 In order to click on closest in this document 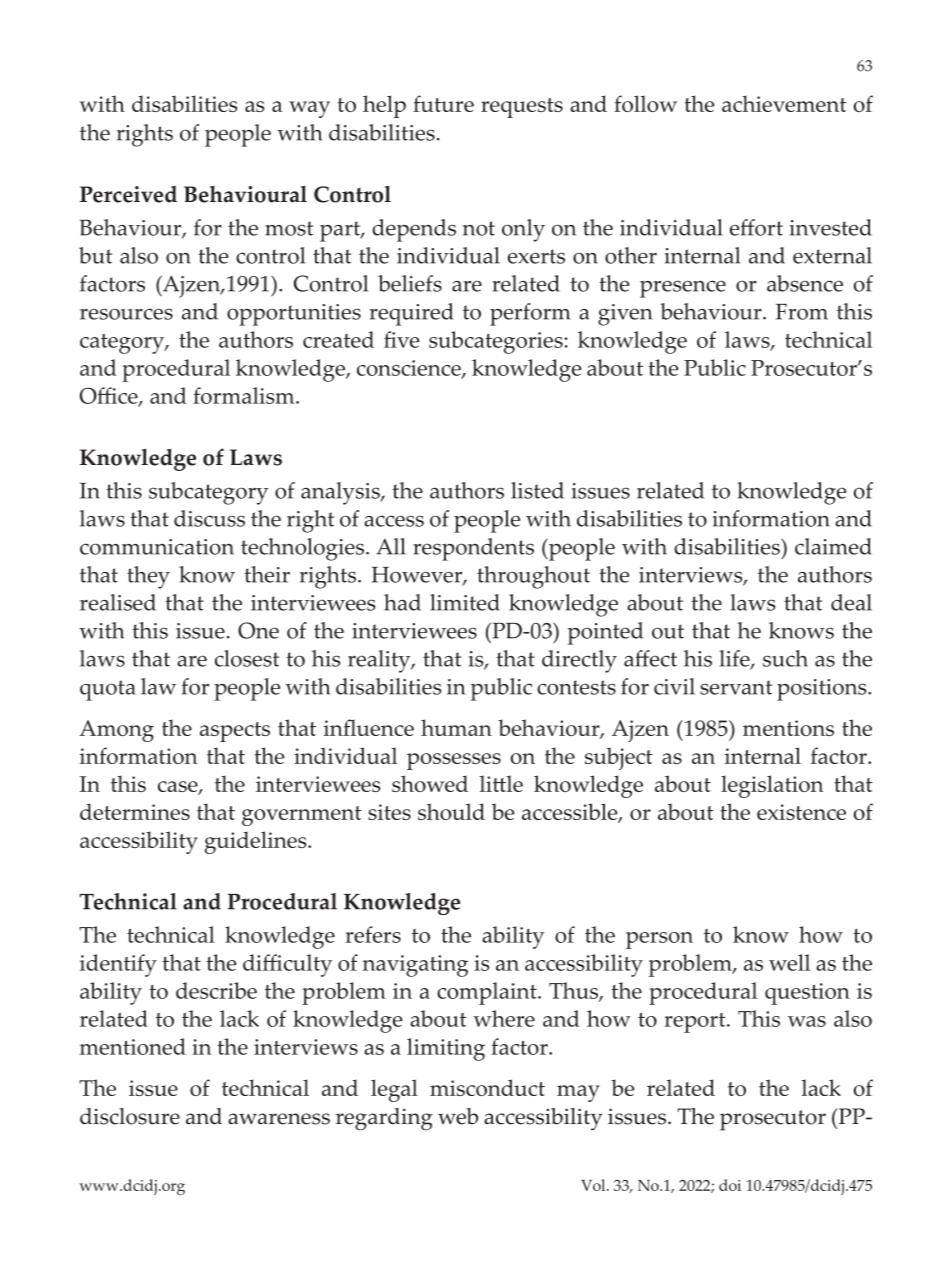, I will do `click(247, 658)`.
